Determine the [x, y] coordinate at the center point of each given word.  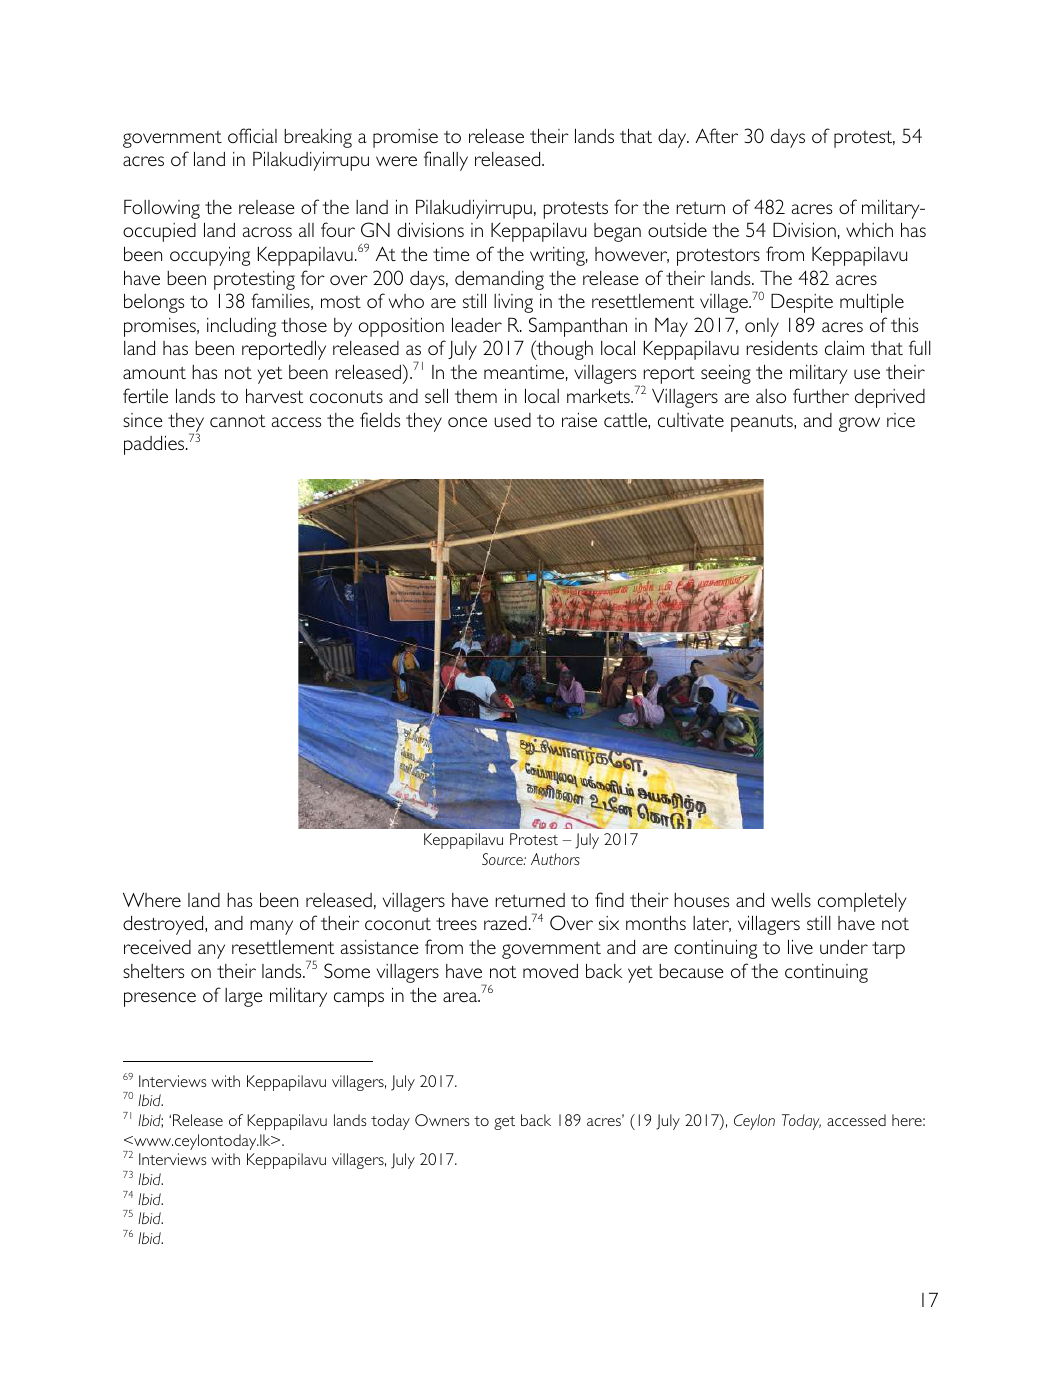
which [869, 230]
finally [446, 161]
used [512, 420]
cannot [237, 421]
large [244, 997]
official [252, 135]
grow [859, 424]
